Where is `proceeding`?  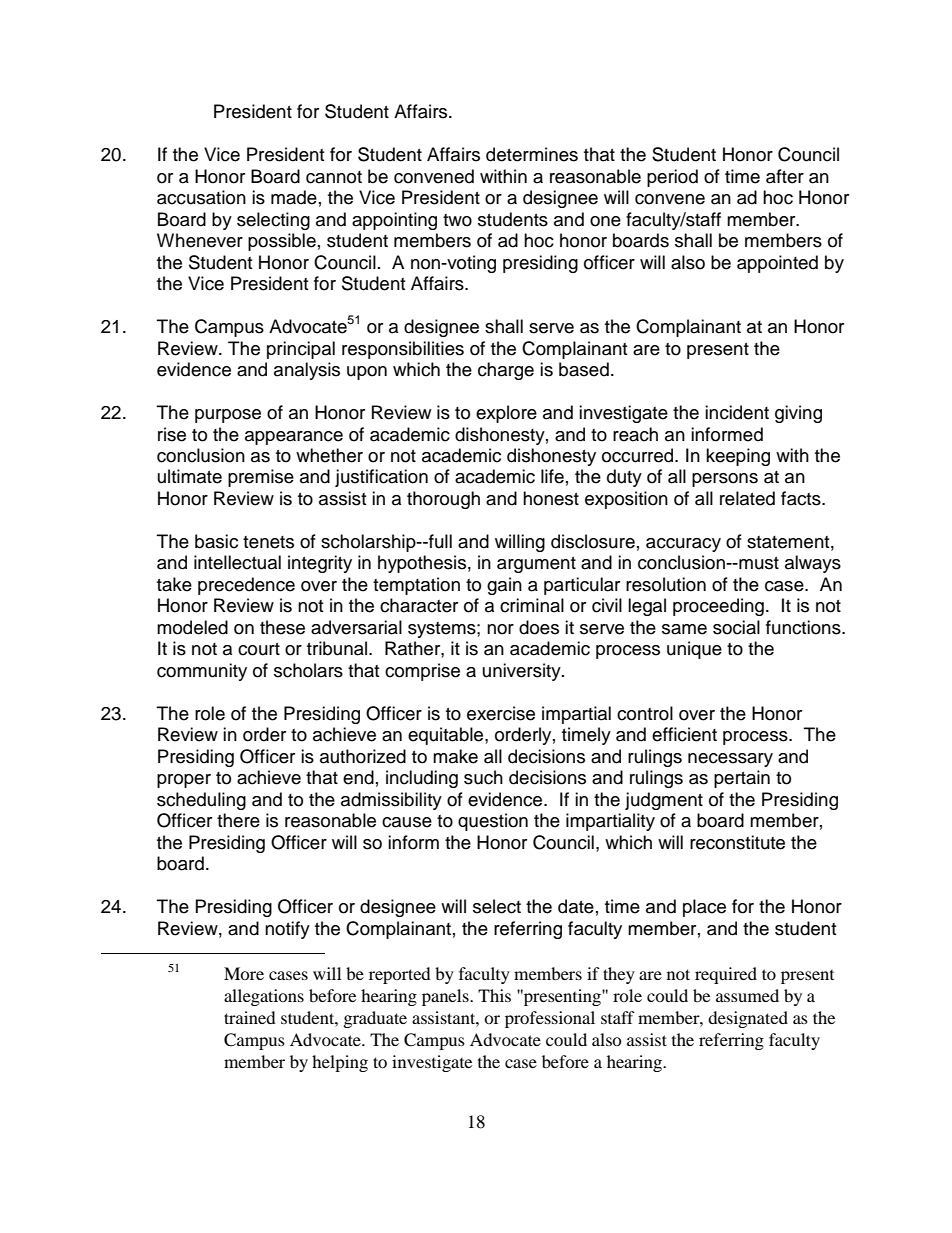
proceeding is located at coordinates (718, 607).
